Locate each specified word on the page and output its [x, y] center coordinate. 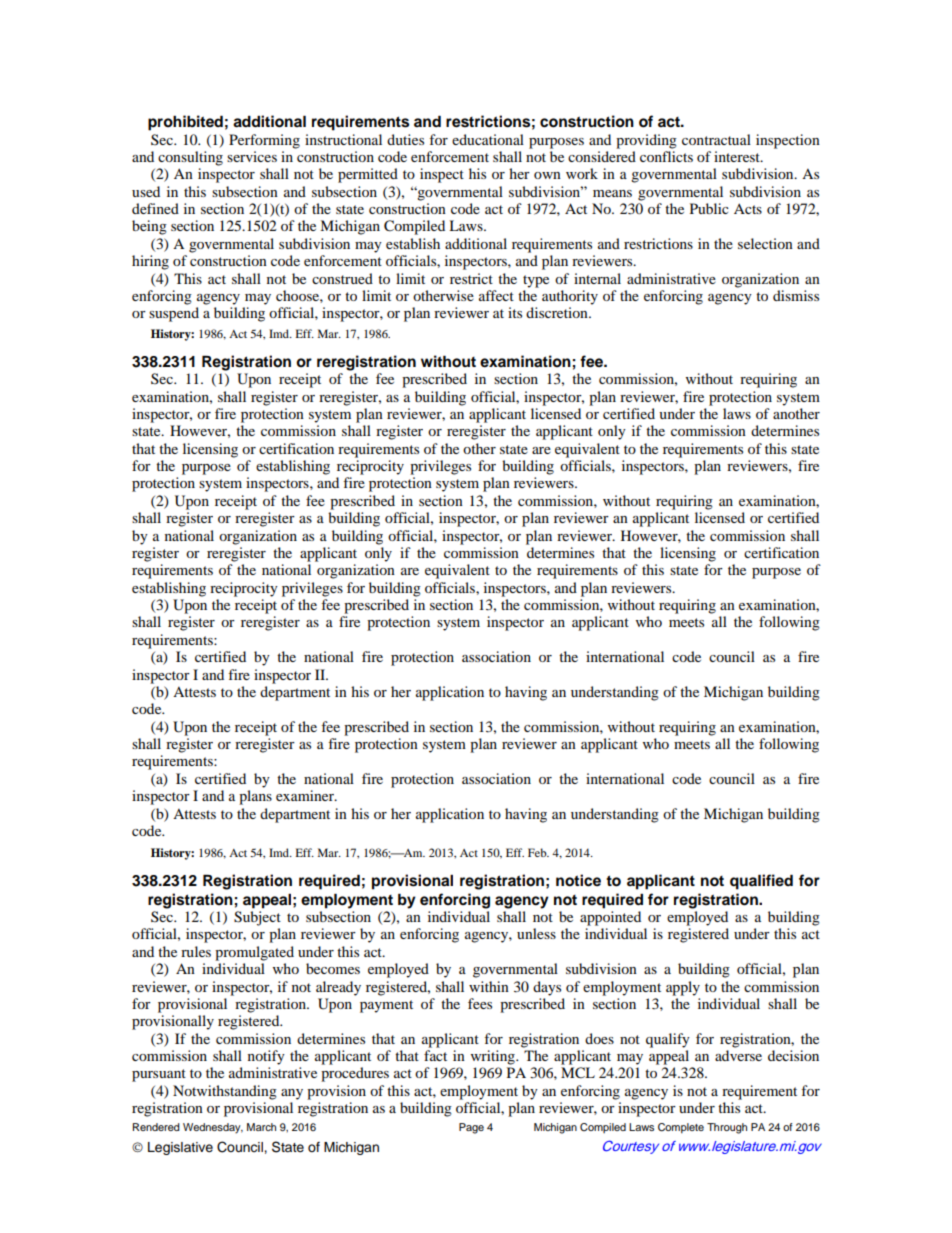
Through [727, 1128]
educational [488, 139]
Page [471, 1128]
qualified [761, 882]
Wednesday [213, 1128]
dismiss [796, 295]
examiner [306, 795]
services [252, 156]
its [515, 312]
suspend [174, 314]
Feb [538, 852]
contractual [716, 139]
